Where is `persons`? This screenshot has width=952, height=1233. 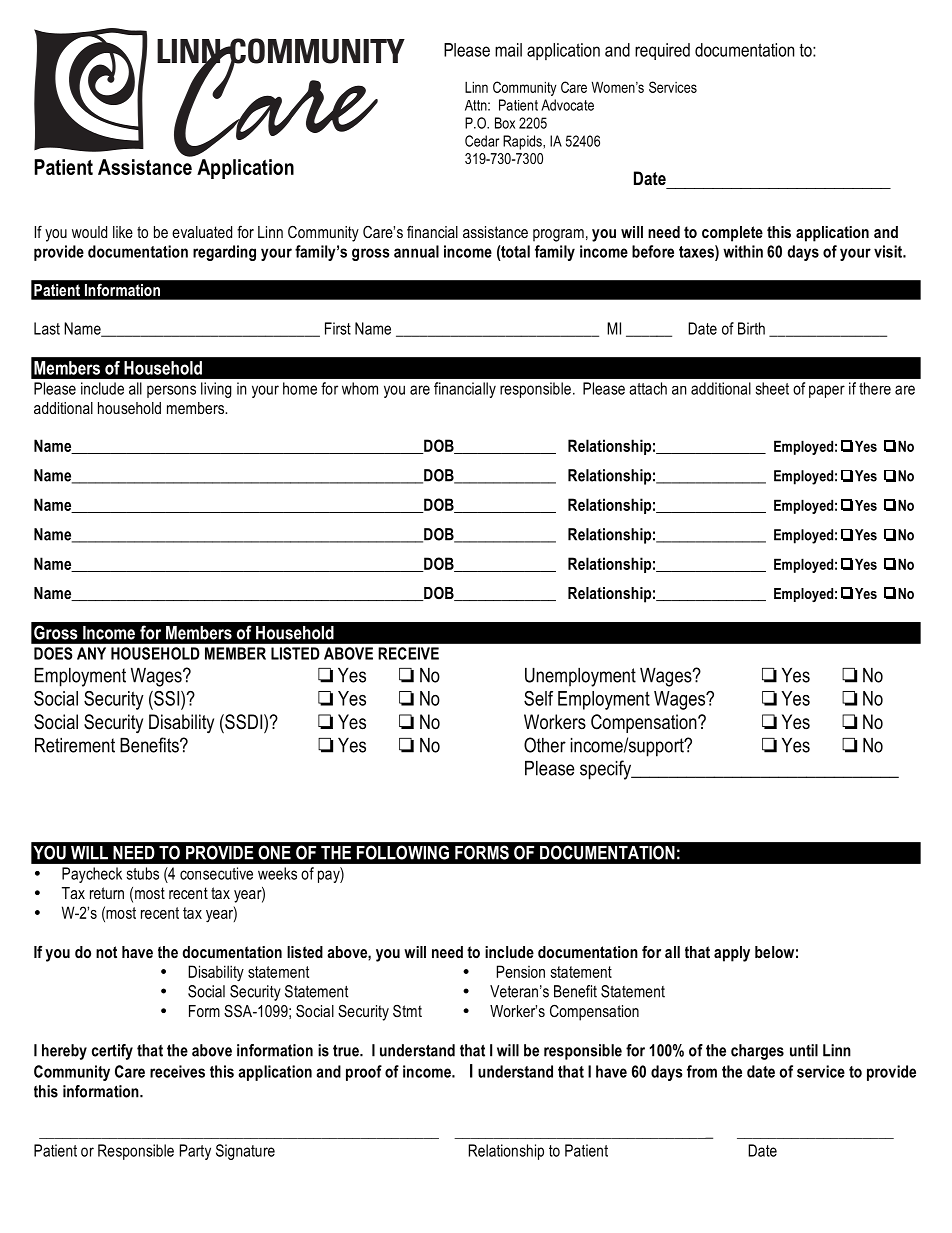
persons is located at coordinates (171, 391).
